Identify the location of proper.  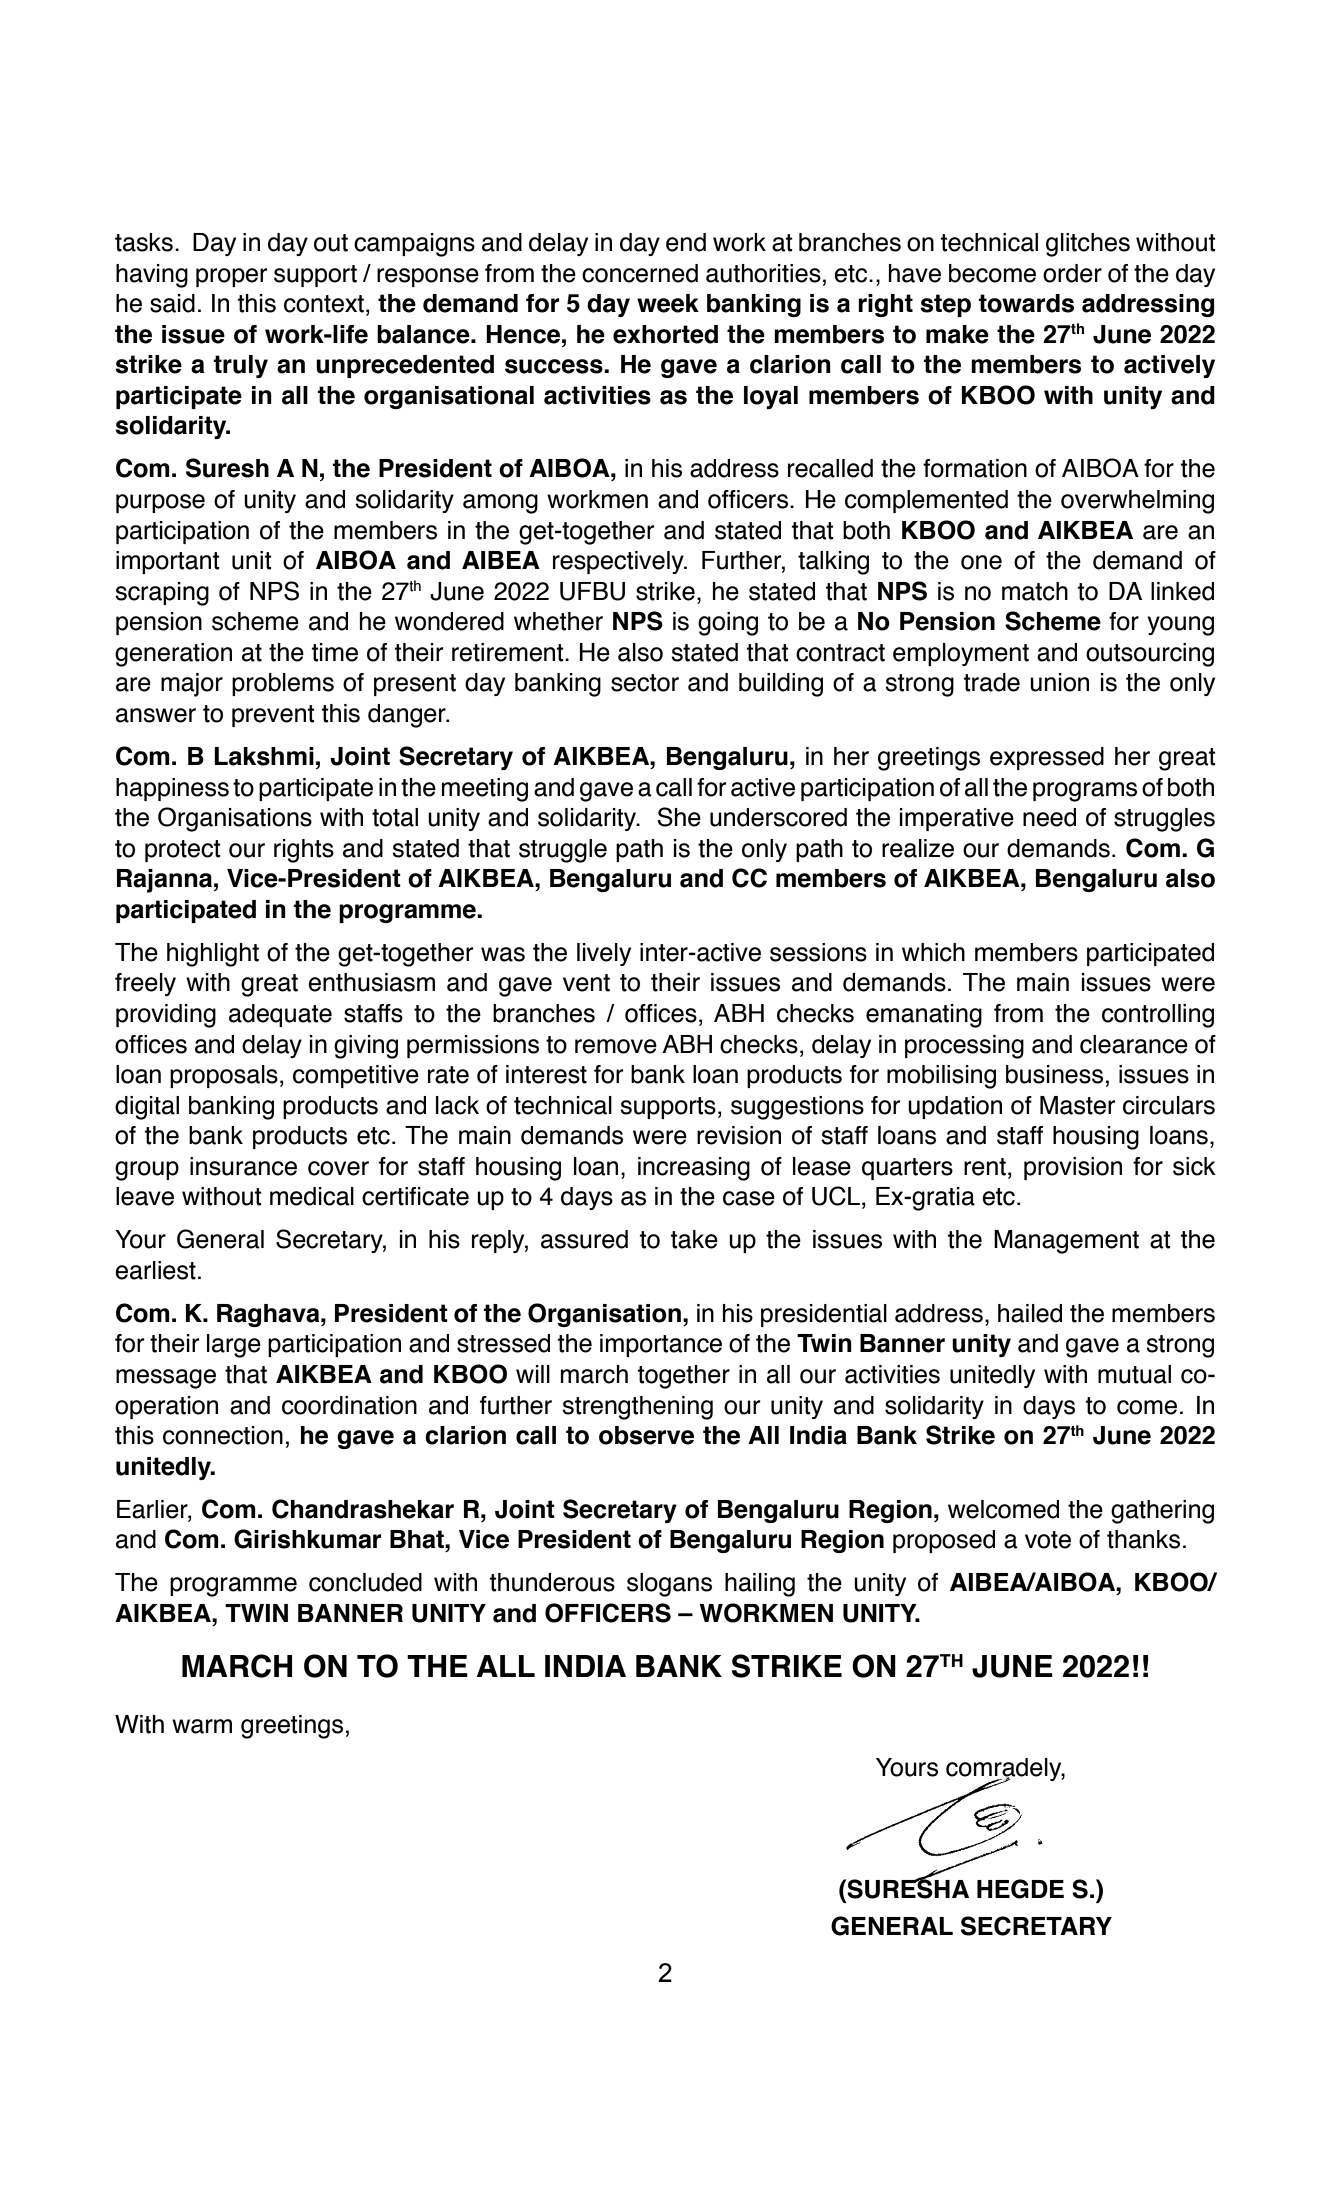
(231, 277).
